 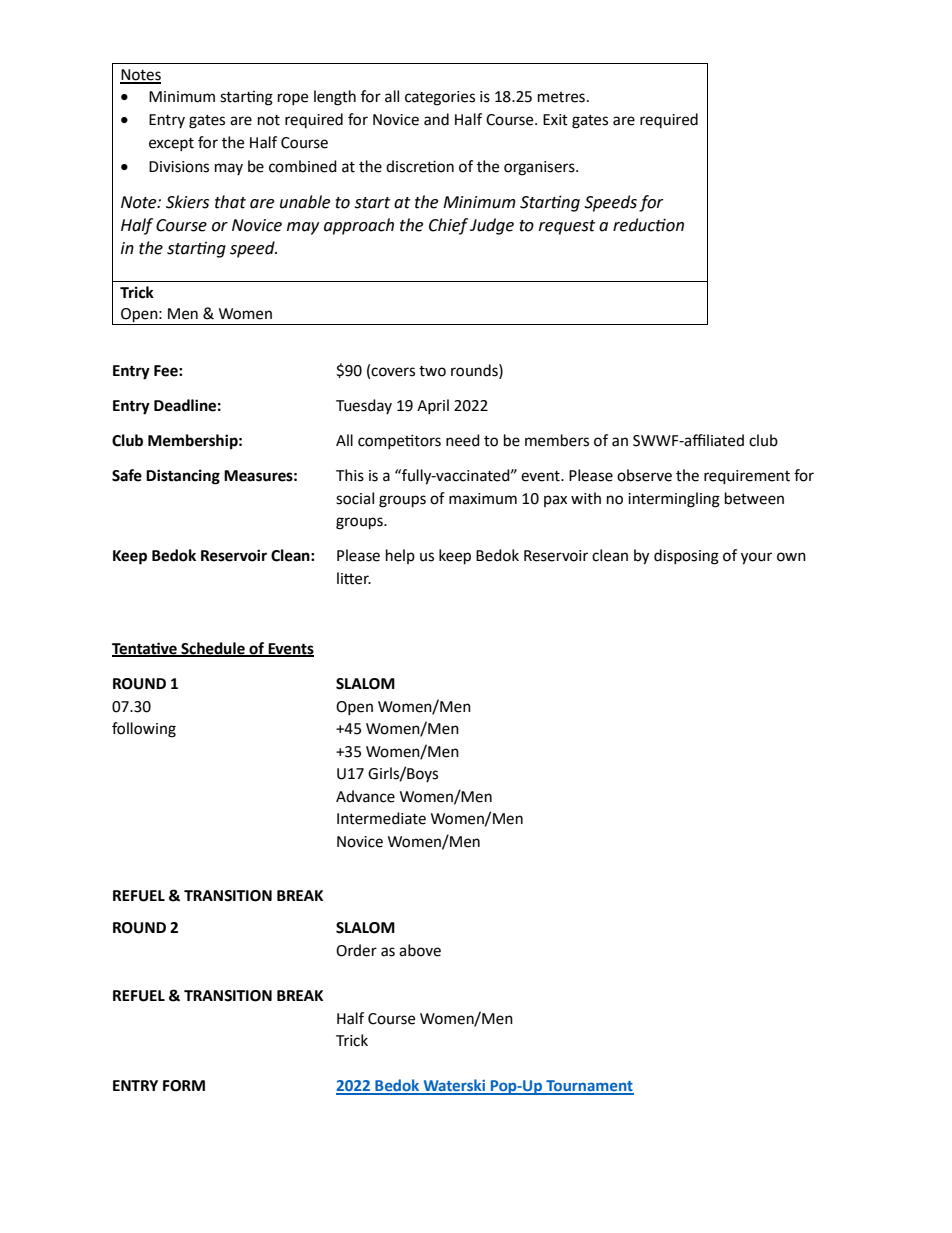 What do you see at coordinates (589, 1087) in the page?
I see `Tournament` at bounding box center [589, 1087].
